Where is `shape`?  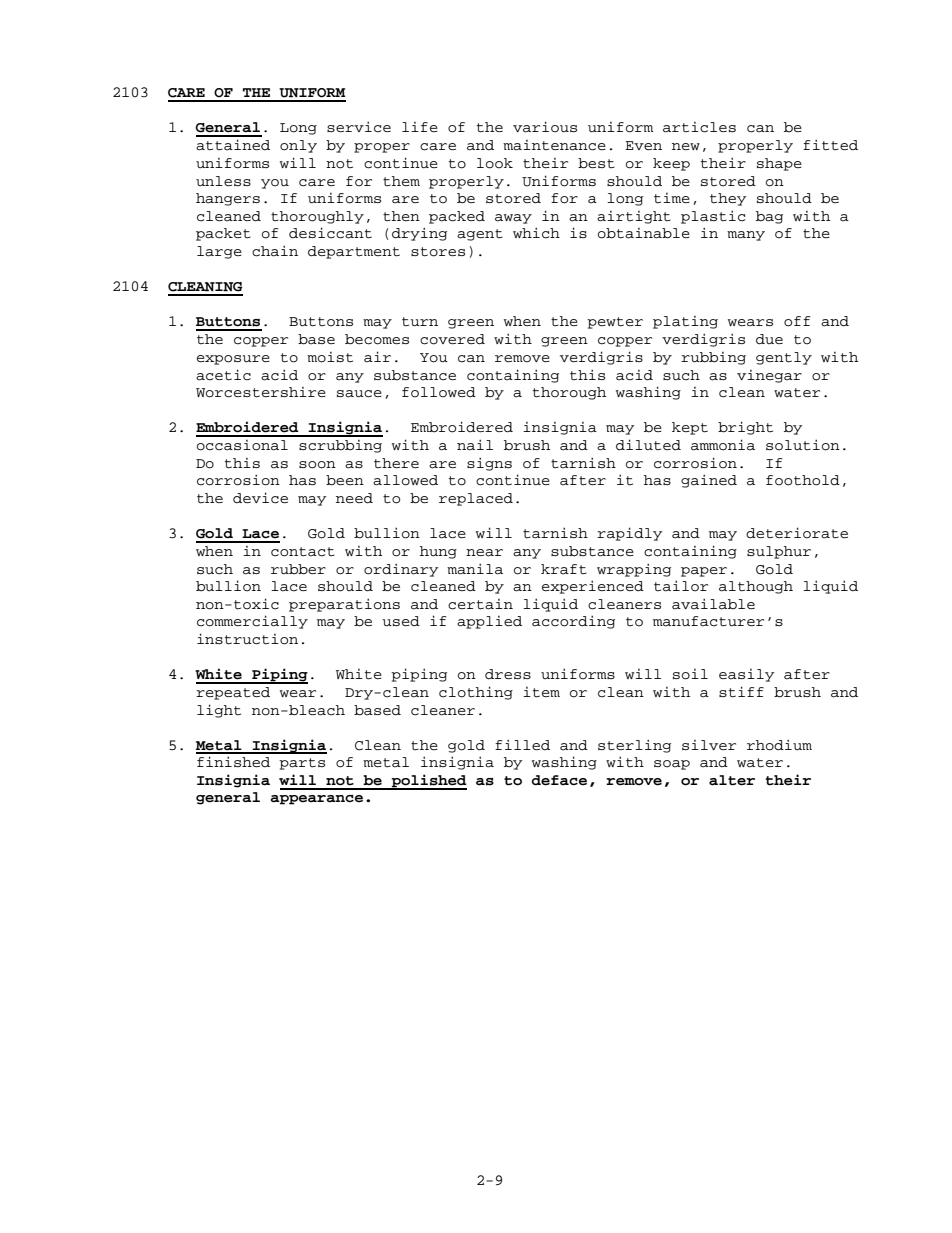
shape is located at coordinates (779, 164).
